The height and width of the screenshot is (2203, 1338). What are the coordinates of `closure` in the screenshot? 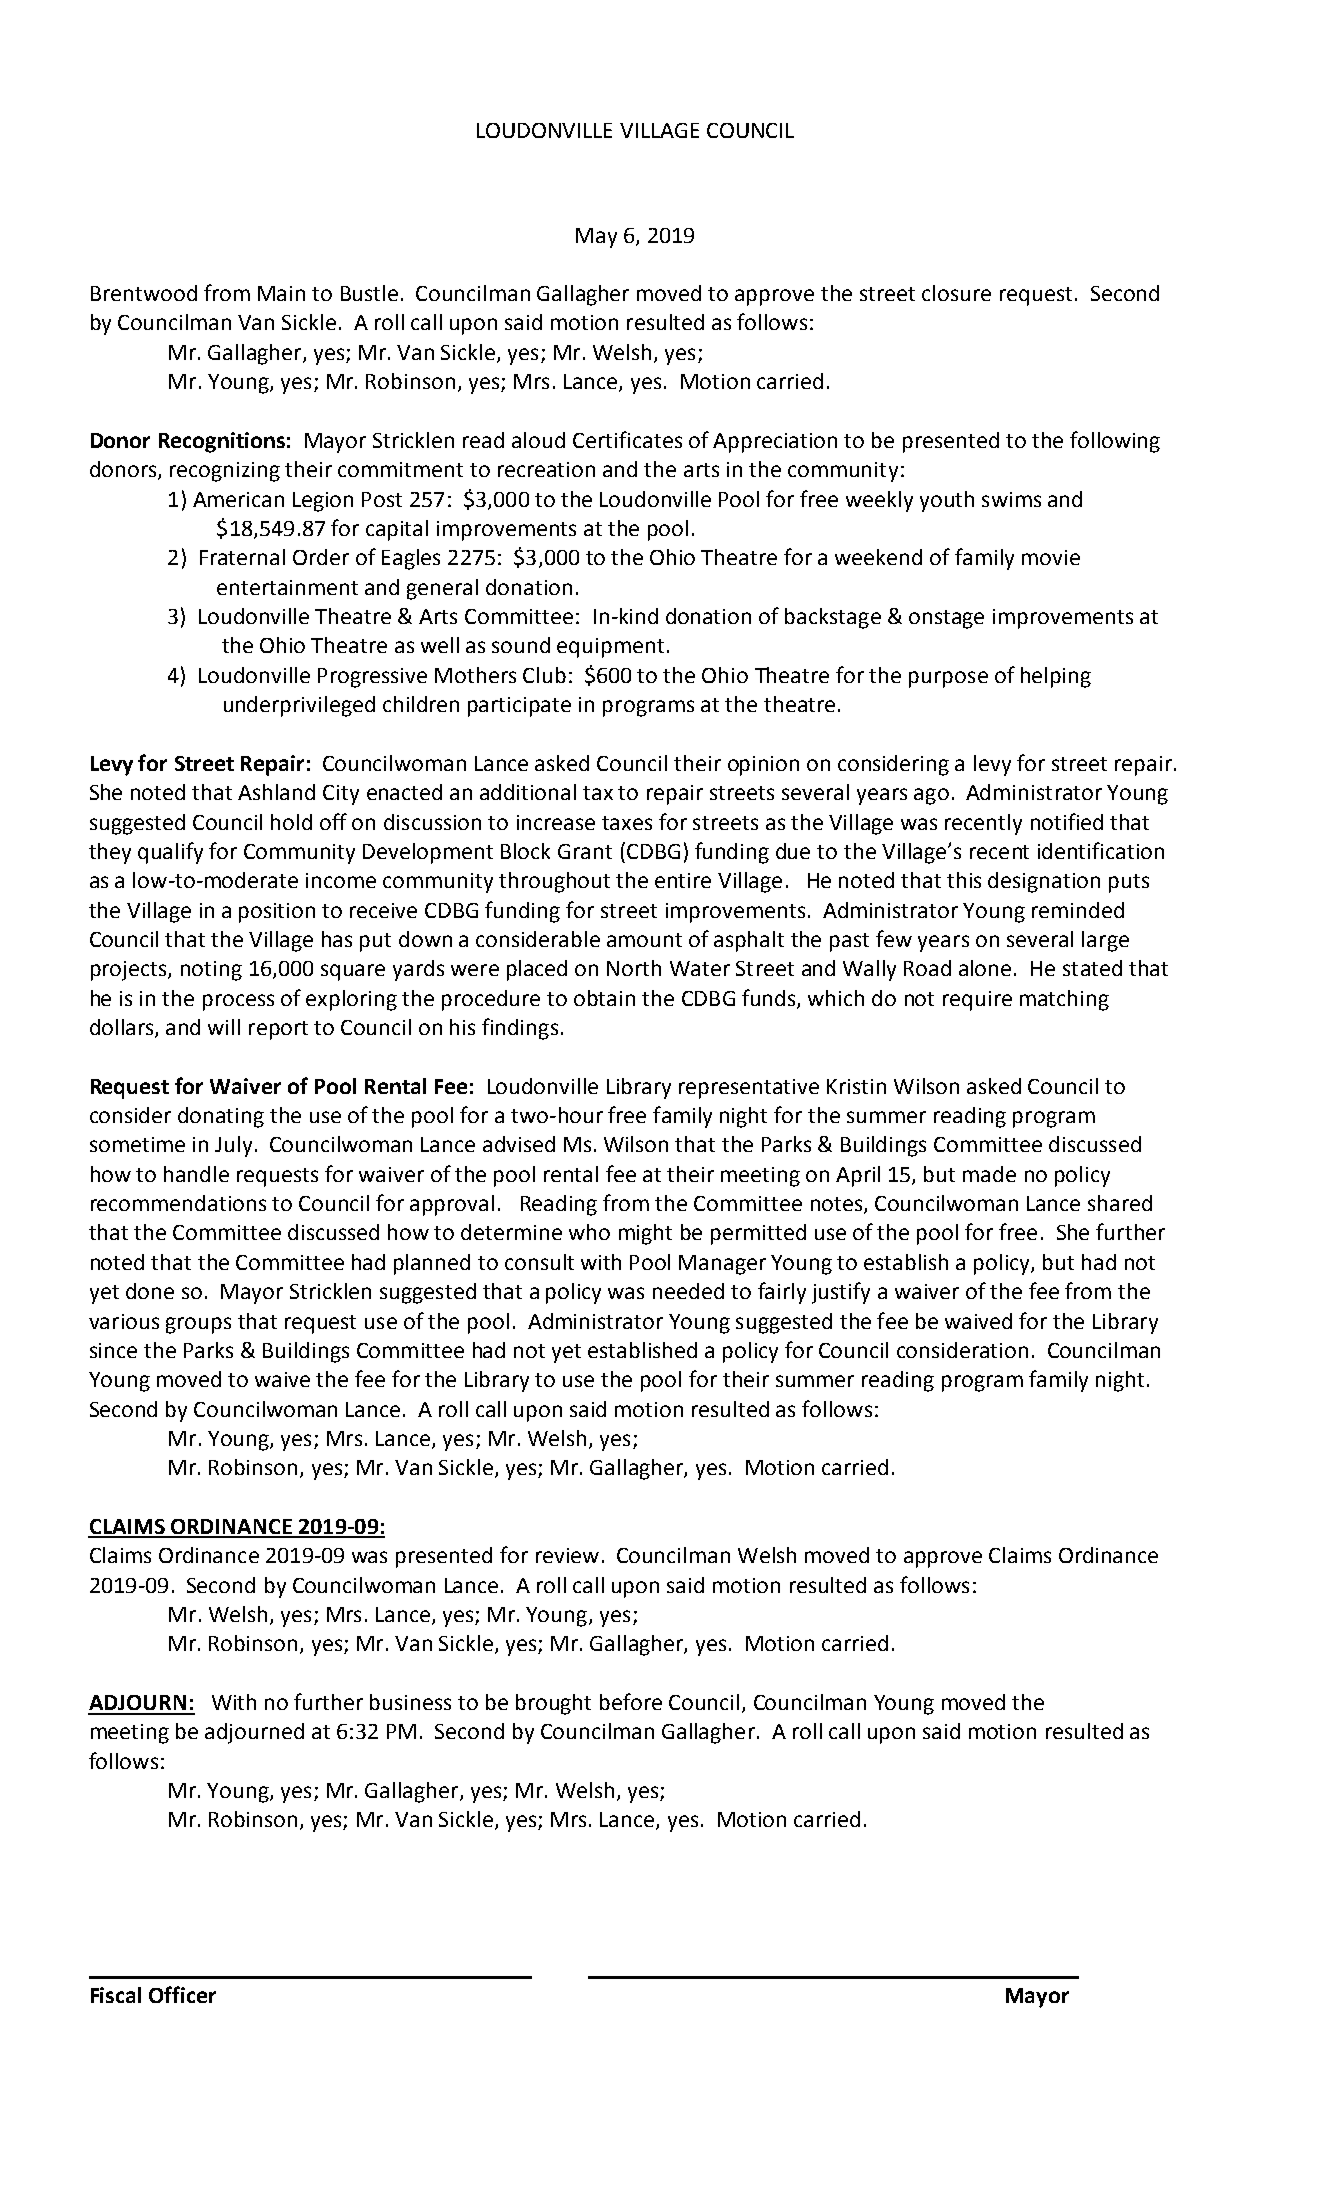 It's located at (956, 293).
